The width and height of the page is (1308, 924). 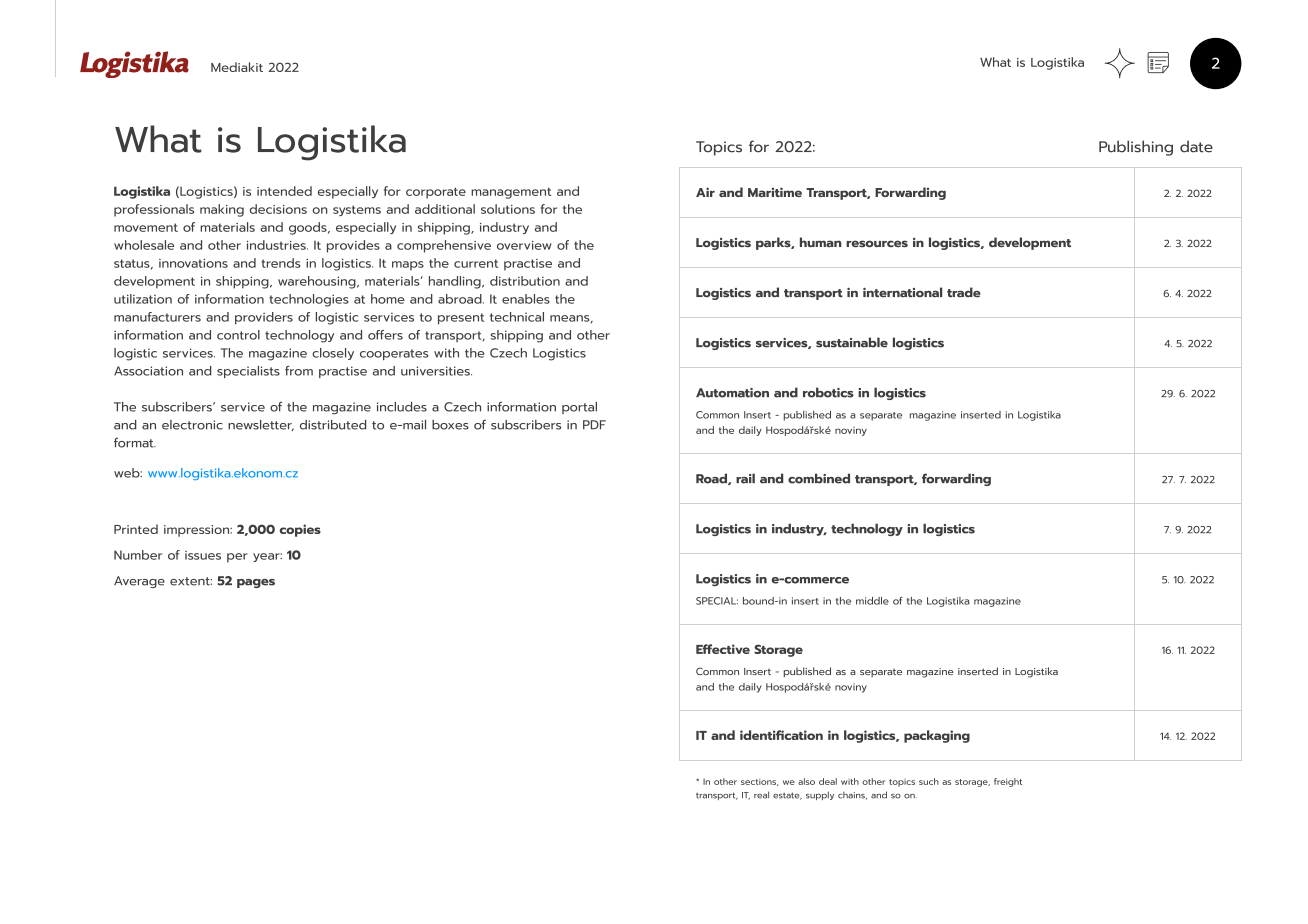 What do you see at coordinates (872, 601) in the page?
I see `middle` at bounding box center [872, 601].
